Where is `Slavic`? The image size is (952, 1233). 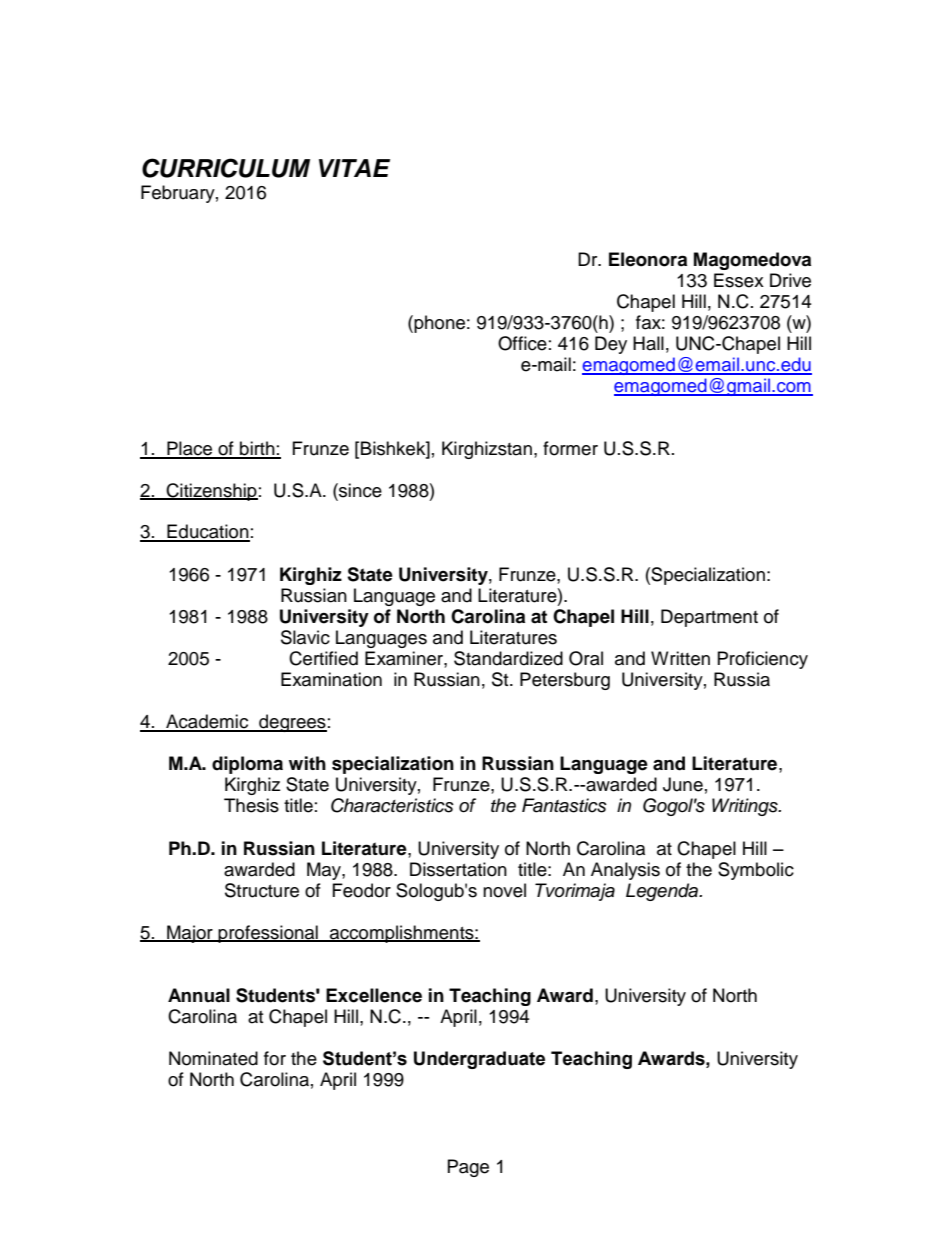
Slavic is located at coordinates (305, 637).
